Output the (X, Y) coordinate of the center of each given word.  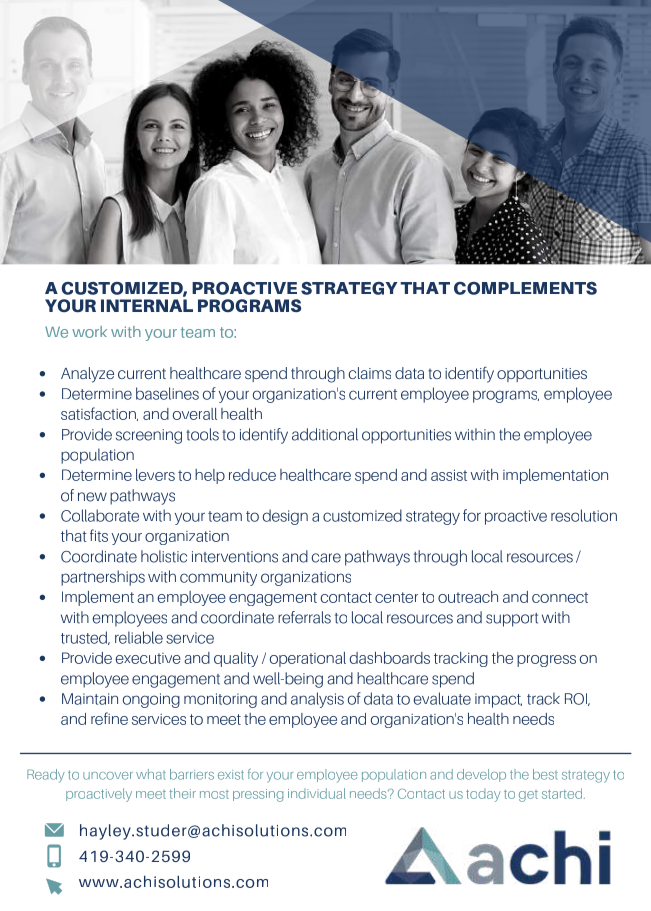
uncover (108, 776)
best (545, 774)
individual (317, 793)
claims (370, 373)
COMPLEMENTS (525, 288)
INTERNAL (147, 305)
